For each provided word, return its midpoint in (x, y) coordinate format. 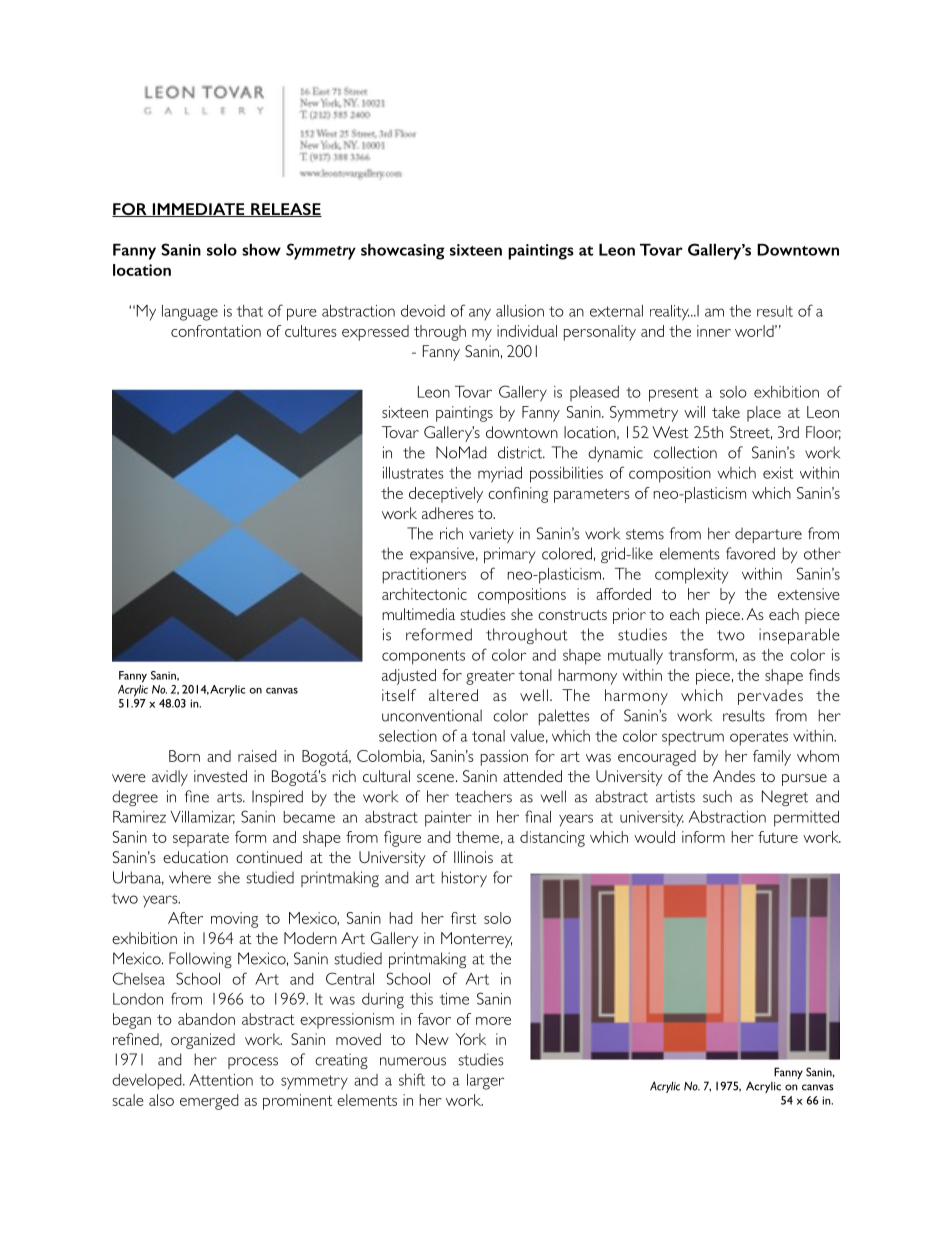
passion (504, 758)
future (778, 837)
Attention (221, 1080)
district (521, 452)
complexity (691, 576)
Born (184, 756)
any (480, 314)
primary (509, 555)
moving (234, 920)
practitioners (424, 576)
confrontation (216, 331)
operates (759, 738)
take (726, 412)
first (463, 918)
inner (714, 331)
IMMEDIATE (198, 210)
